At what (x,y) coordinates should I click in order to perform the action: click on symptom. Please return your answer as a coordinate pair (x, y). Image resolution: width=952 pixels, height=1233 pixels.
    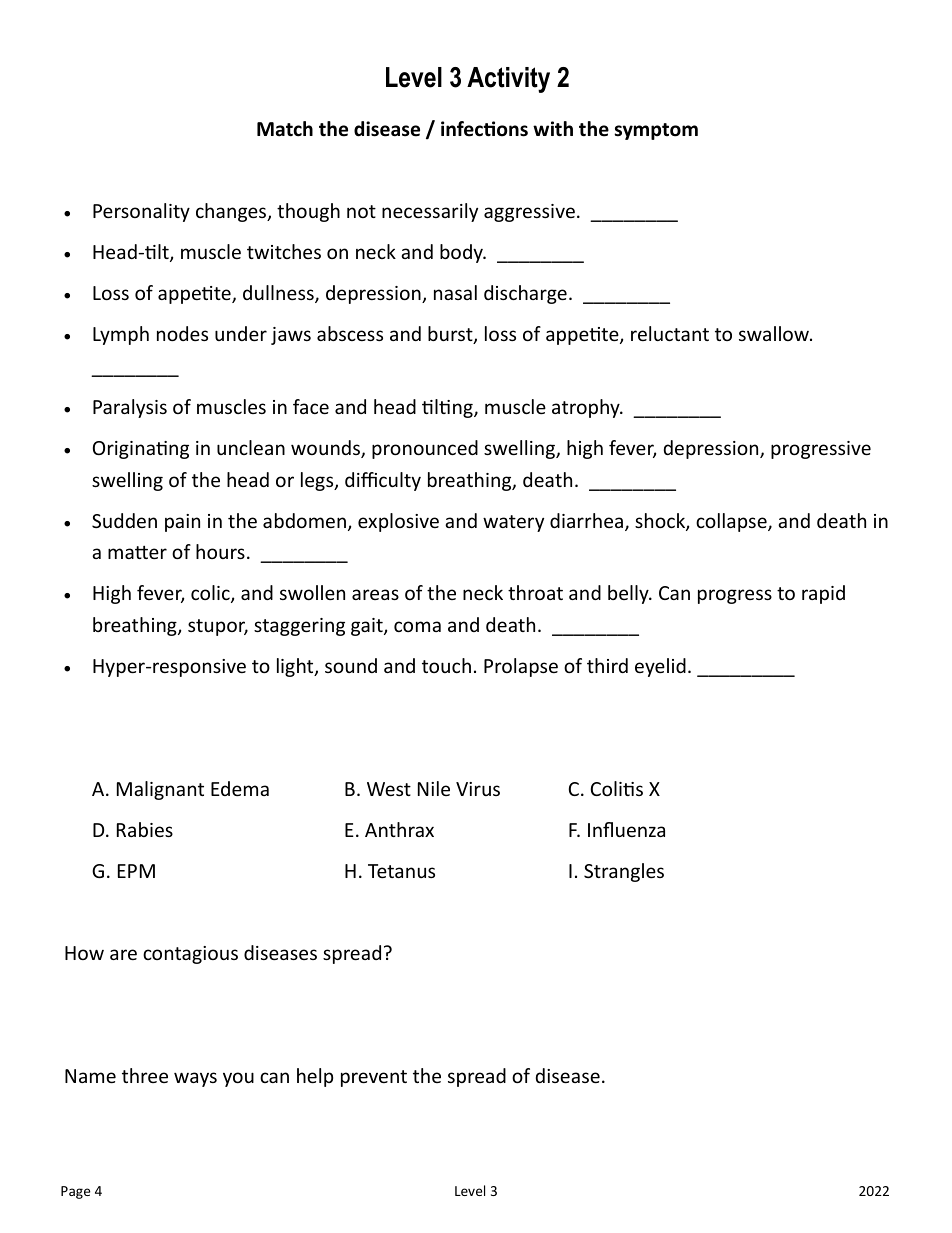
    Looking at the image, I should click on (656, 131).
